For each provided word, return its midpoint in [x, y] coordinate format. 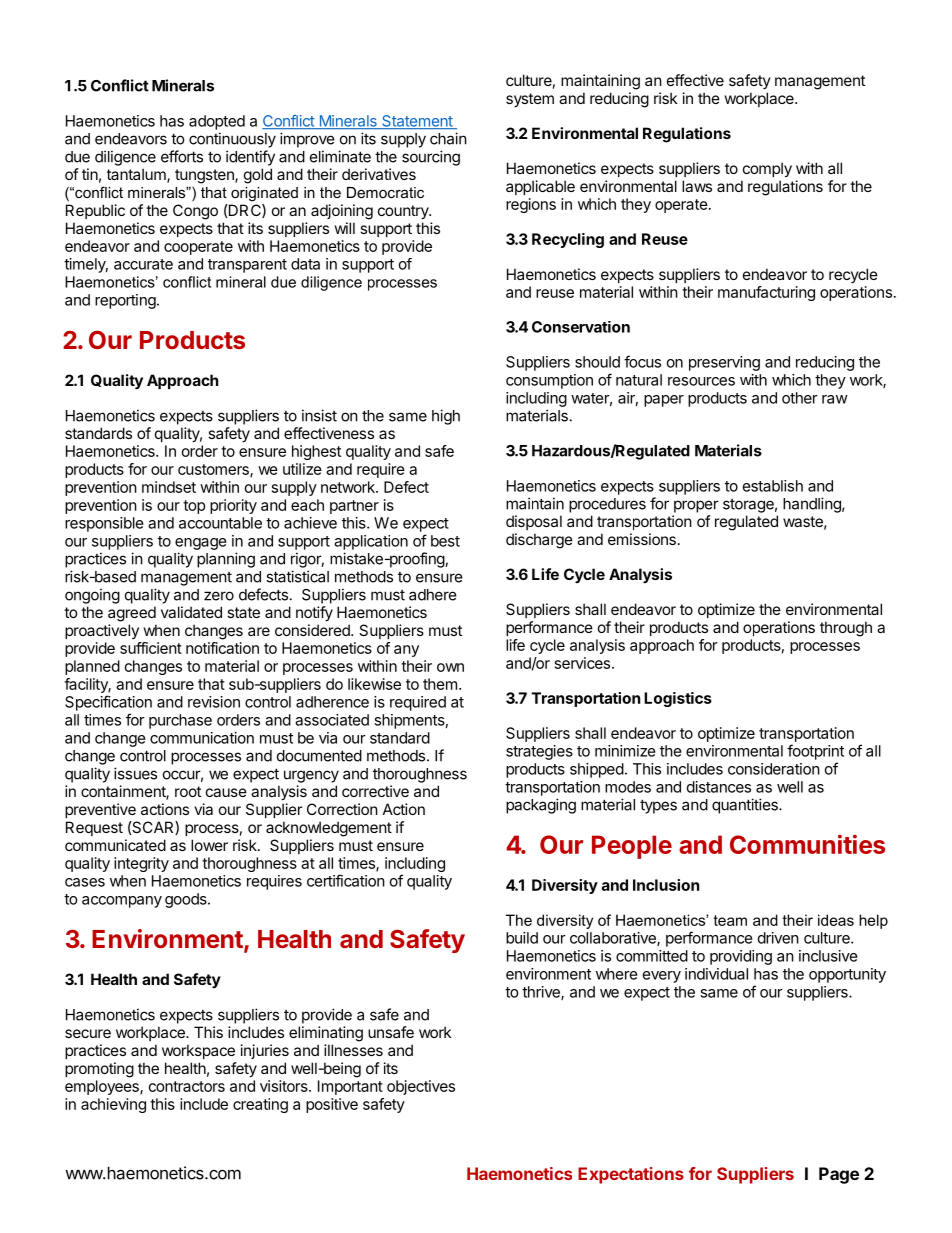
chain [448, 138]
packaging [541, 806]
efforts [182, 156]
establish [773, 486]
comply [767, 169]
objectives [421, 1087]
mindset [169, 487]
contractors [187, 1086]
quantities [746, 806]
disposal [534, 522]
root [188, 791]
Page [839, 1175]
